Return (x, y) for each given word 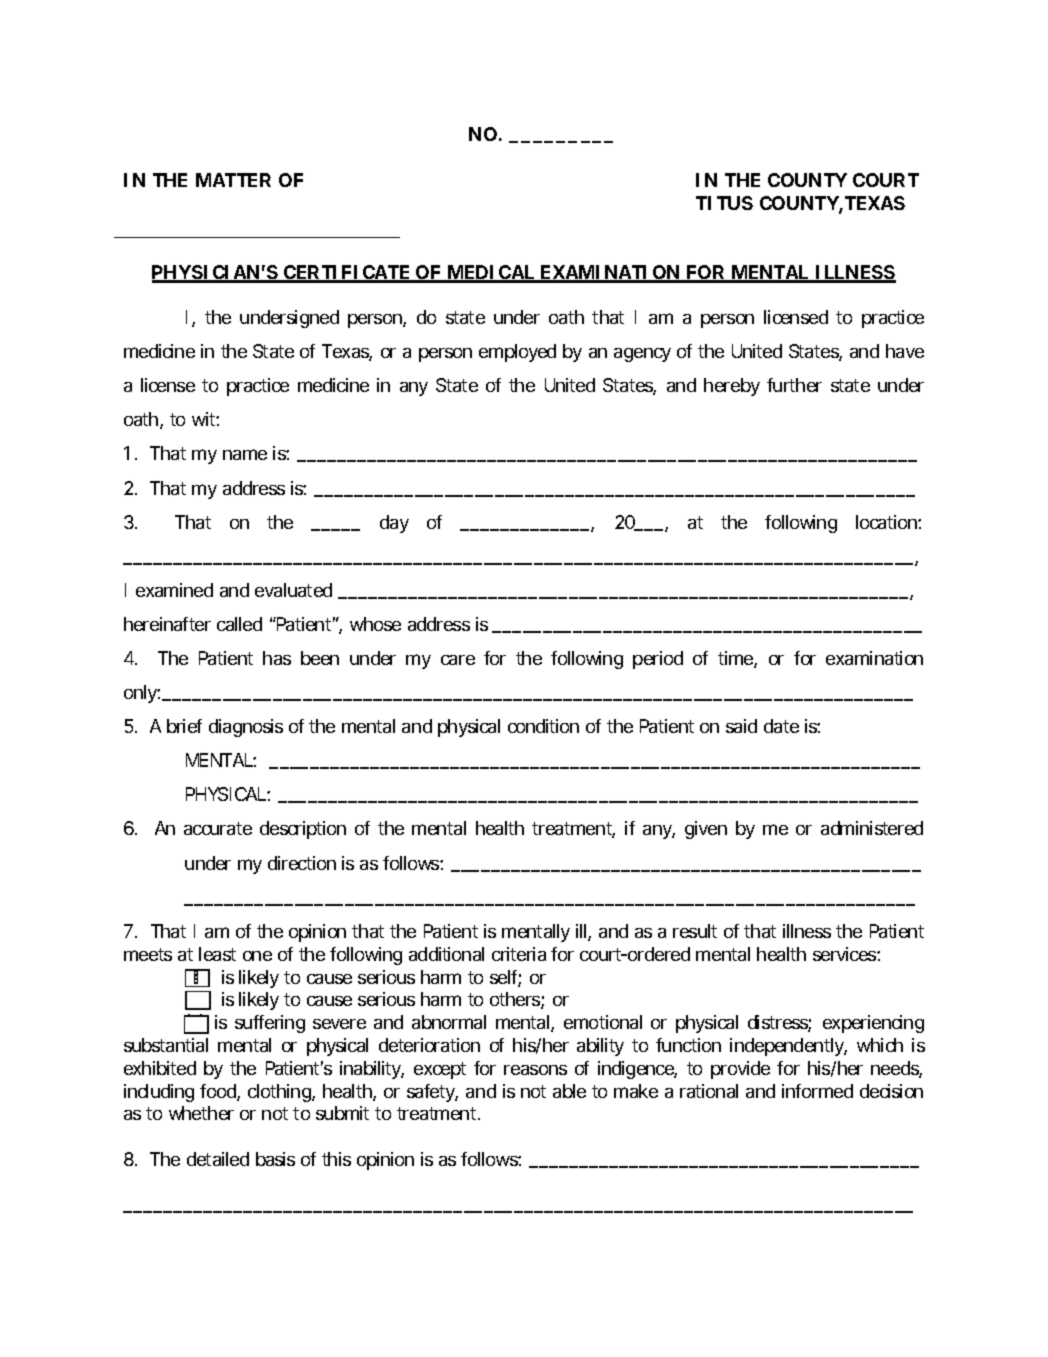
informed (817, 1091)
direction (302, 863)
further (794, 385)
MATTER (233, 180)
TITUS (724, 203)
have (905, 351)
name (245, 454)
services (845, 954)
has (277, 658)
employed (517, 353)
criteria (519, 954)
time (735, 658)
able (569, 1091)
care (458, 660)
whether (201, 1113)
